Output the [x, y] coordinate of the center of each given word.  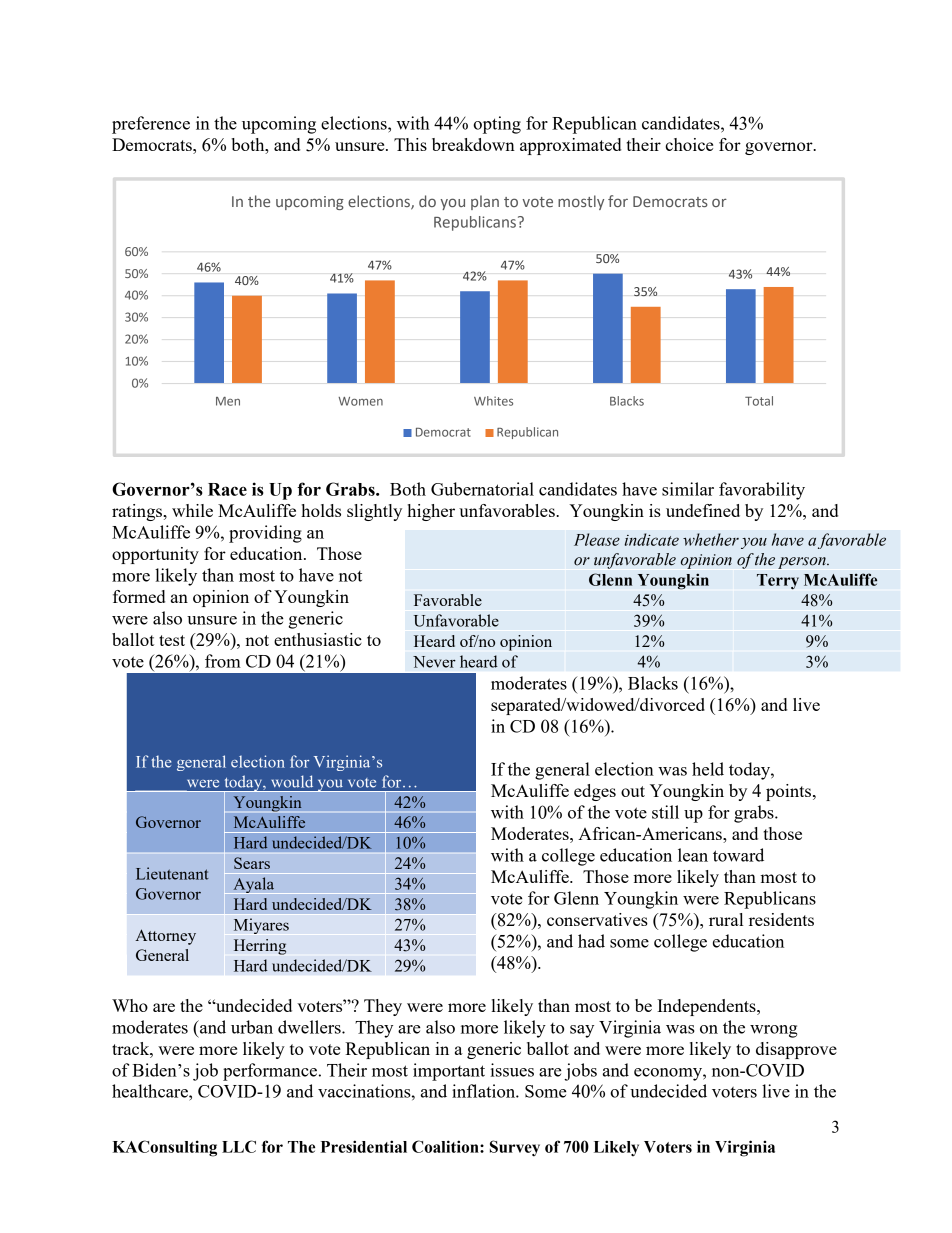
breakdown [473, 144]
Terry [778, 581]
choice [689, 144]
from [223, 661]
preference [151, 125]
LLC [239, 1146]
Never [434, 662]
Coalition [446, 1146]
